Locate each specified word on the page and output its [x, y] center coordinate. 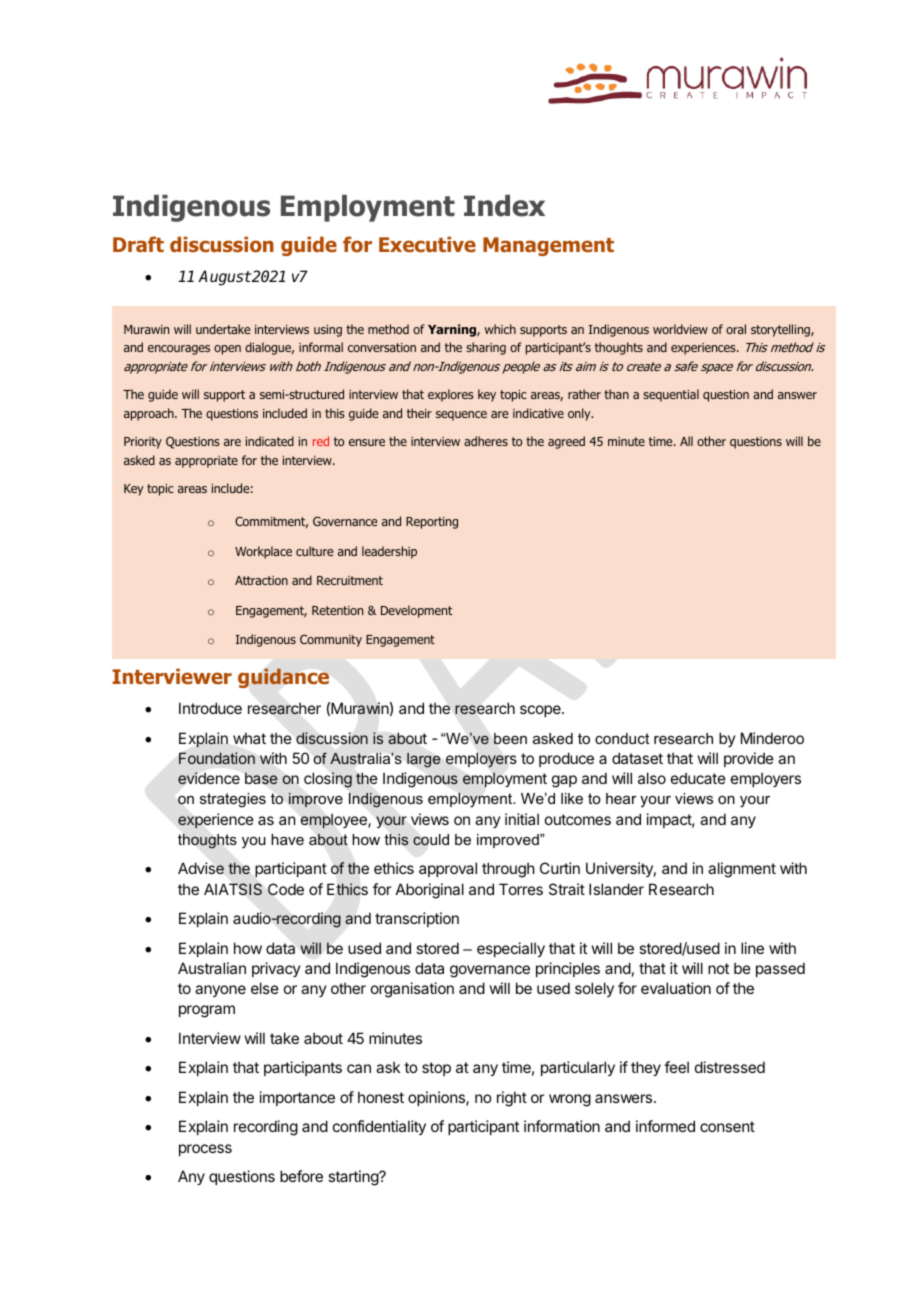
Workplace [263, 552]
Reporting [432, 523]
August [224, 278]
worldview [680, 329]
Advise [201, 868]
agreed [566, 442]
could [431, 840]
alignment [742, 870]
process [205, 1150]
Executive [427, 244]
